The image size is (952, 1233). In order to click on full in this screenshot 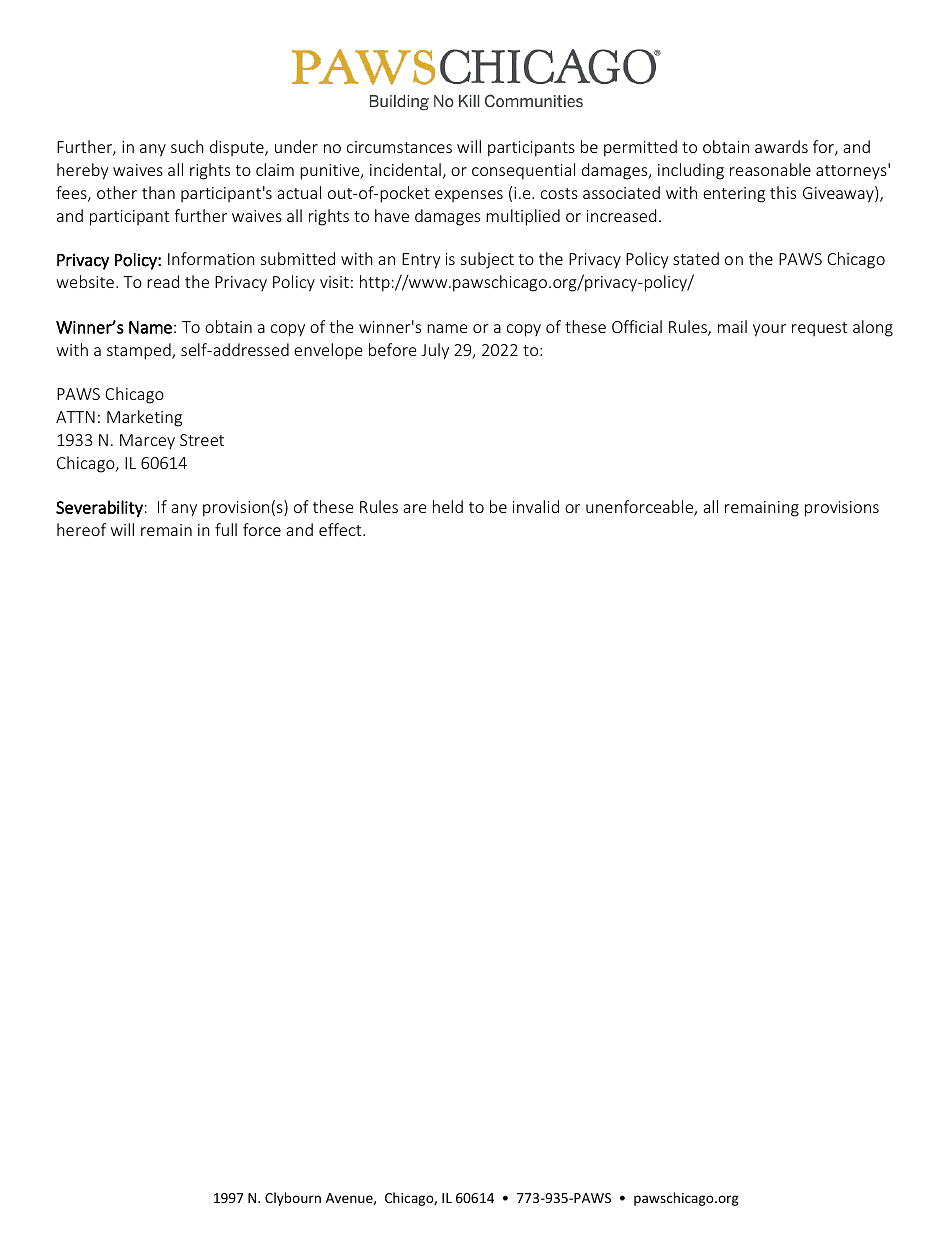, I will do `click(226, 529)`.
